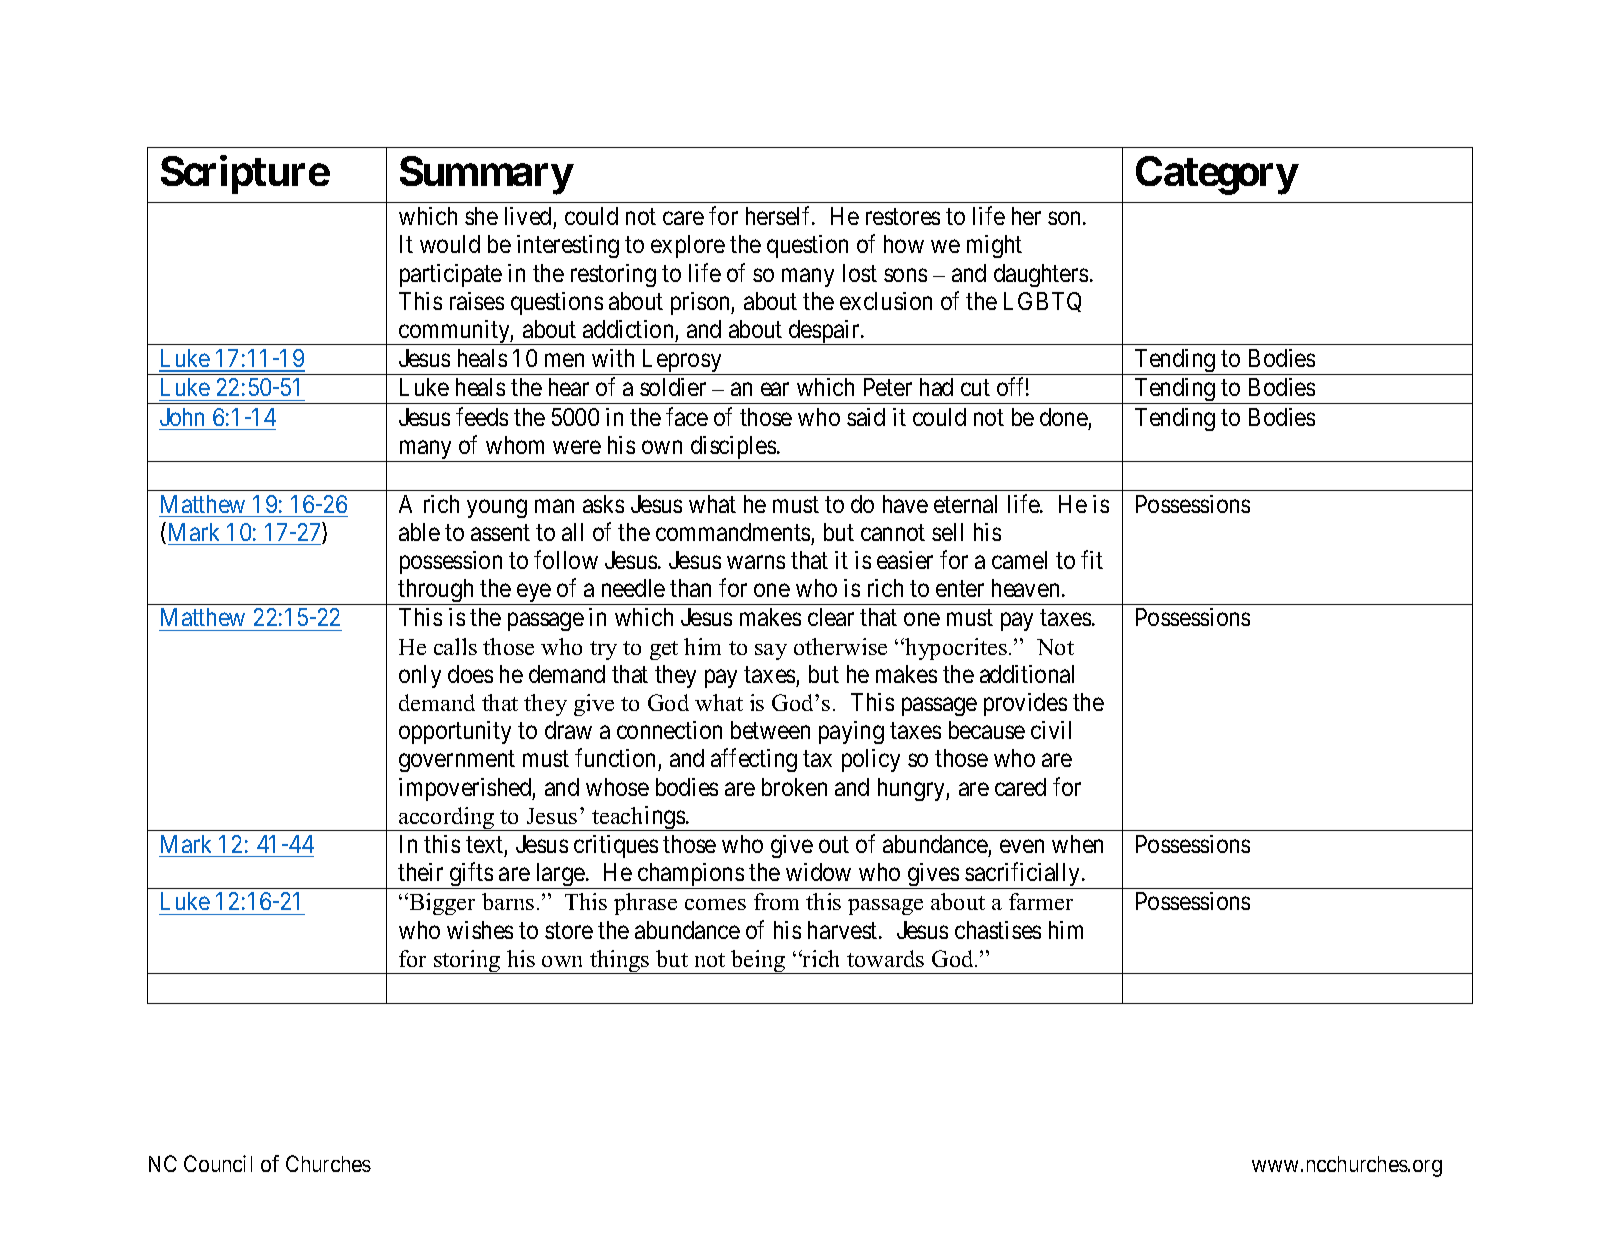 This page has height=1251, width=1619. Describe the element at coordinates (994, 246) in the page. I see `might` at that location.
